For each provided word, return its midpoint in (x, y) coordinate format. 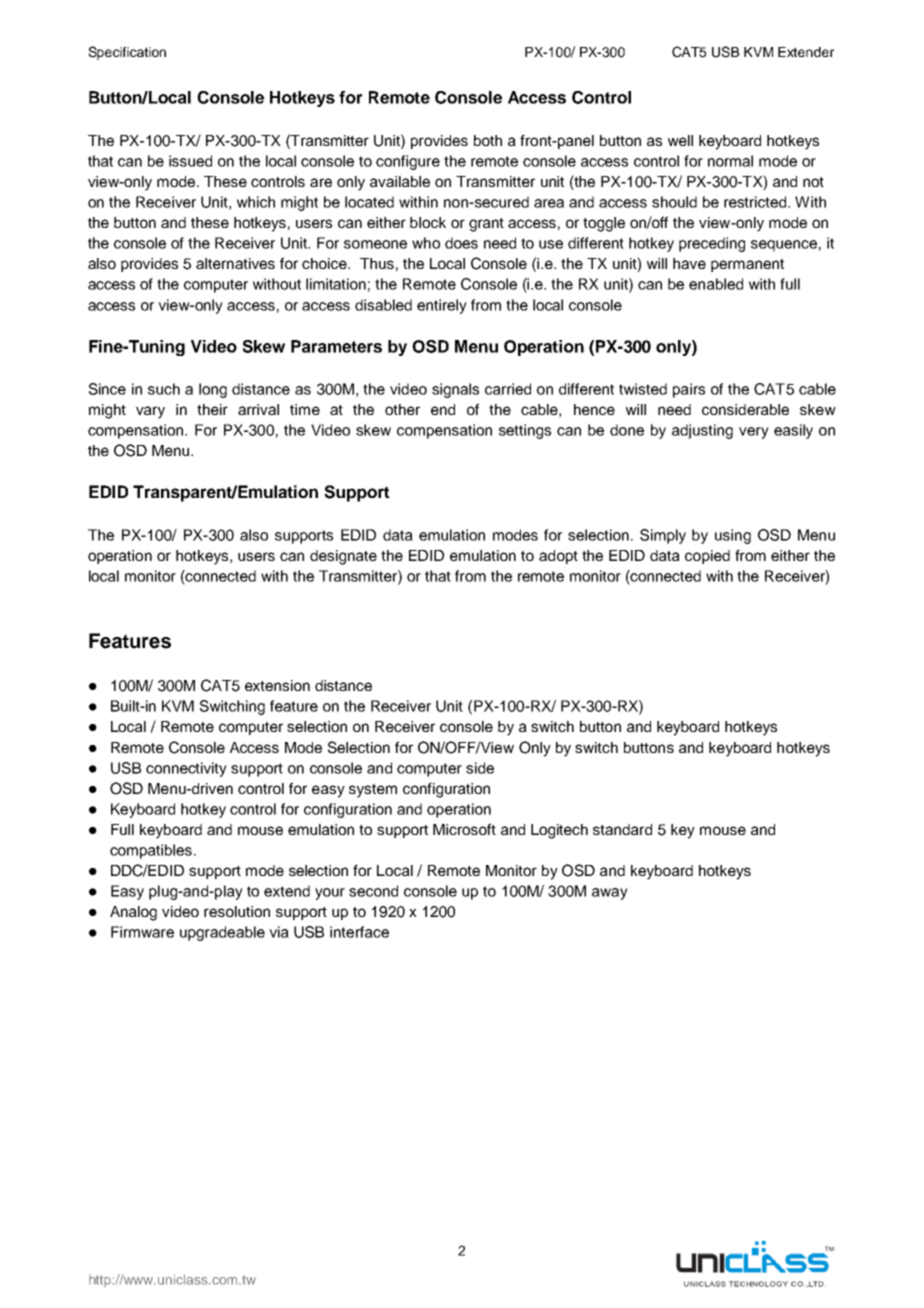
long (213, 390)
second (373, 891)
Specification (127, 53)
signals (455, 390)
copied (707, 557)
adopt (558, 557)
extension (277, 685)
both (488, 140)
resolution (237, 911)
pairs (689, 390)
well (680, 140)
